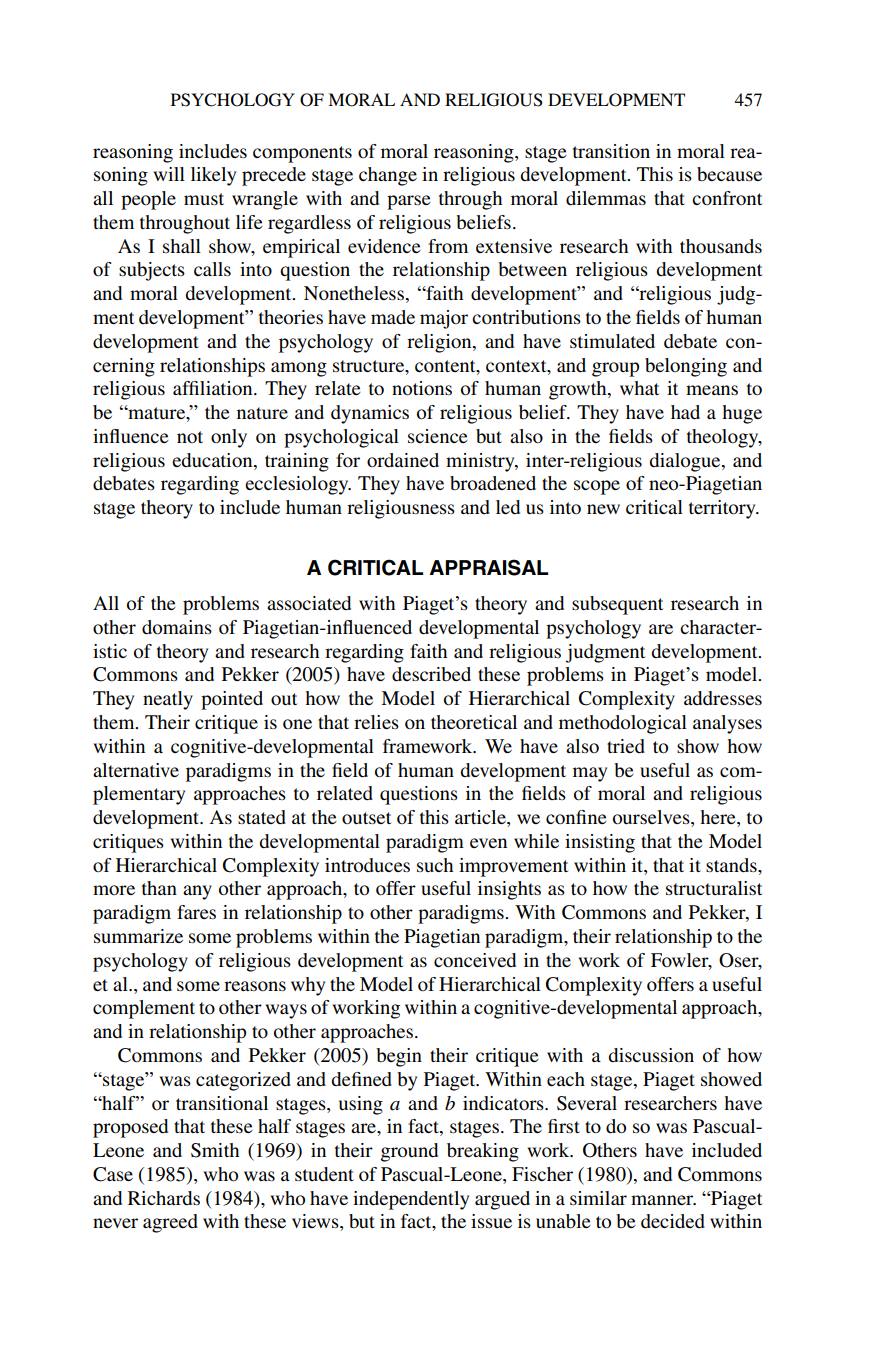 The height and width of the page is (1345, 896). What do you see at coordinates (409, 202) in the page?
I see `parse` at bounding box center [409, 202].
